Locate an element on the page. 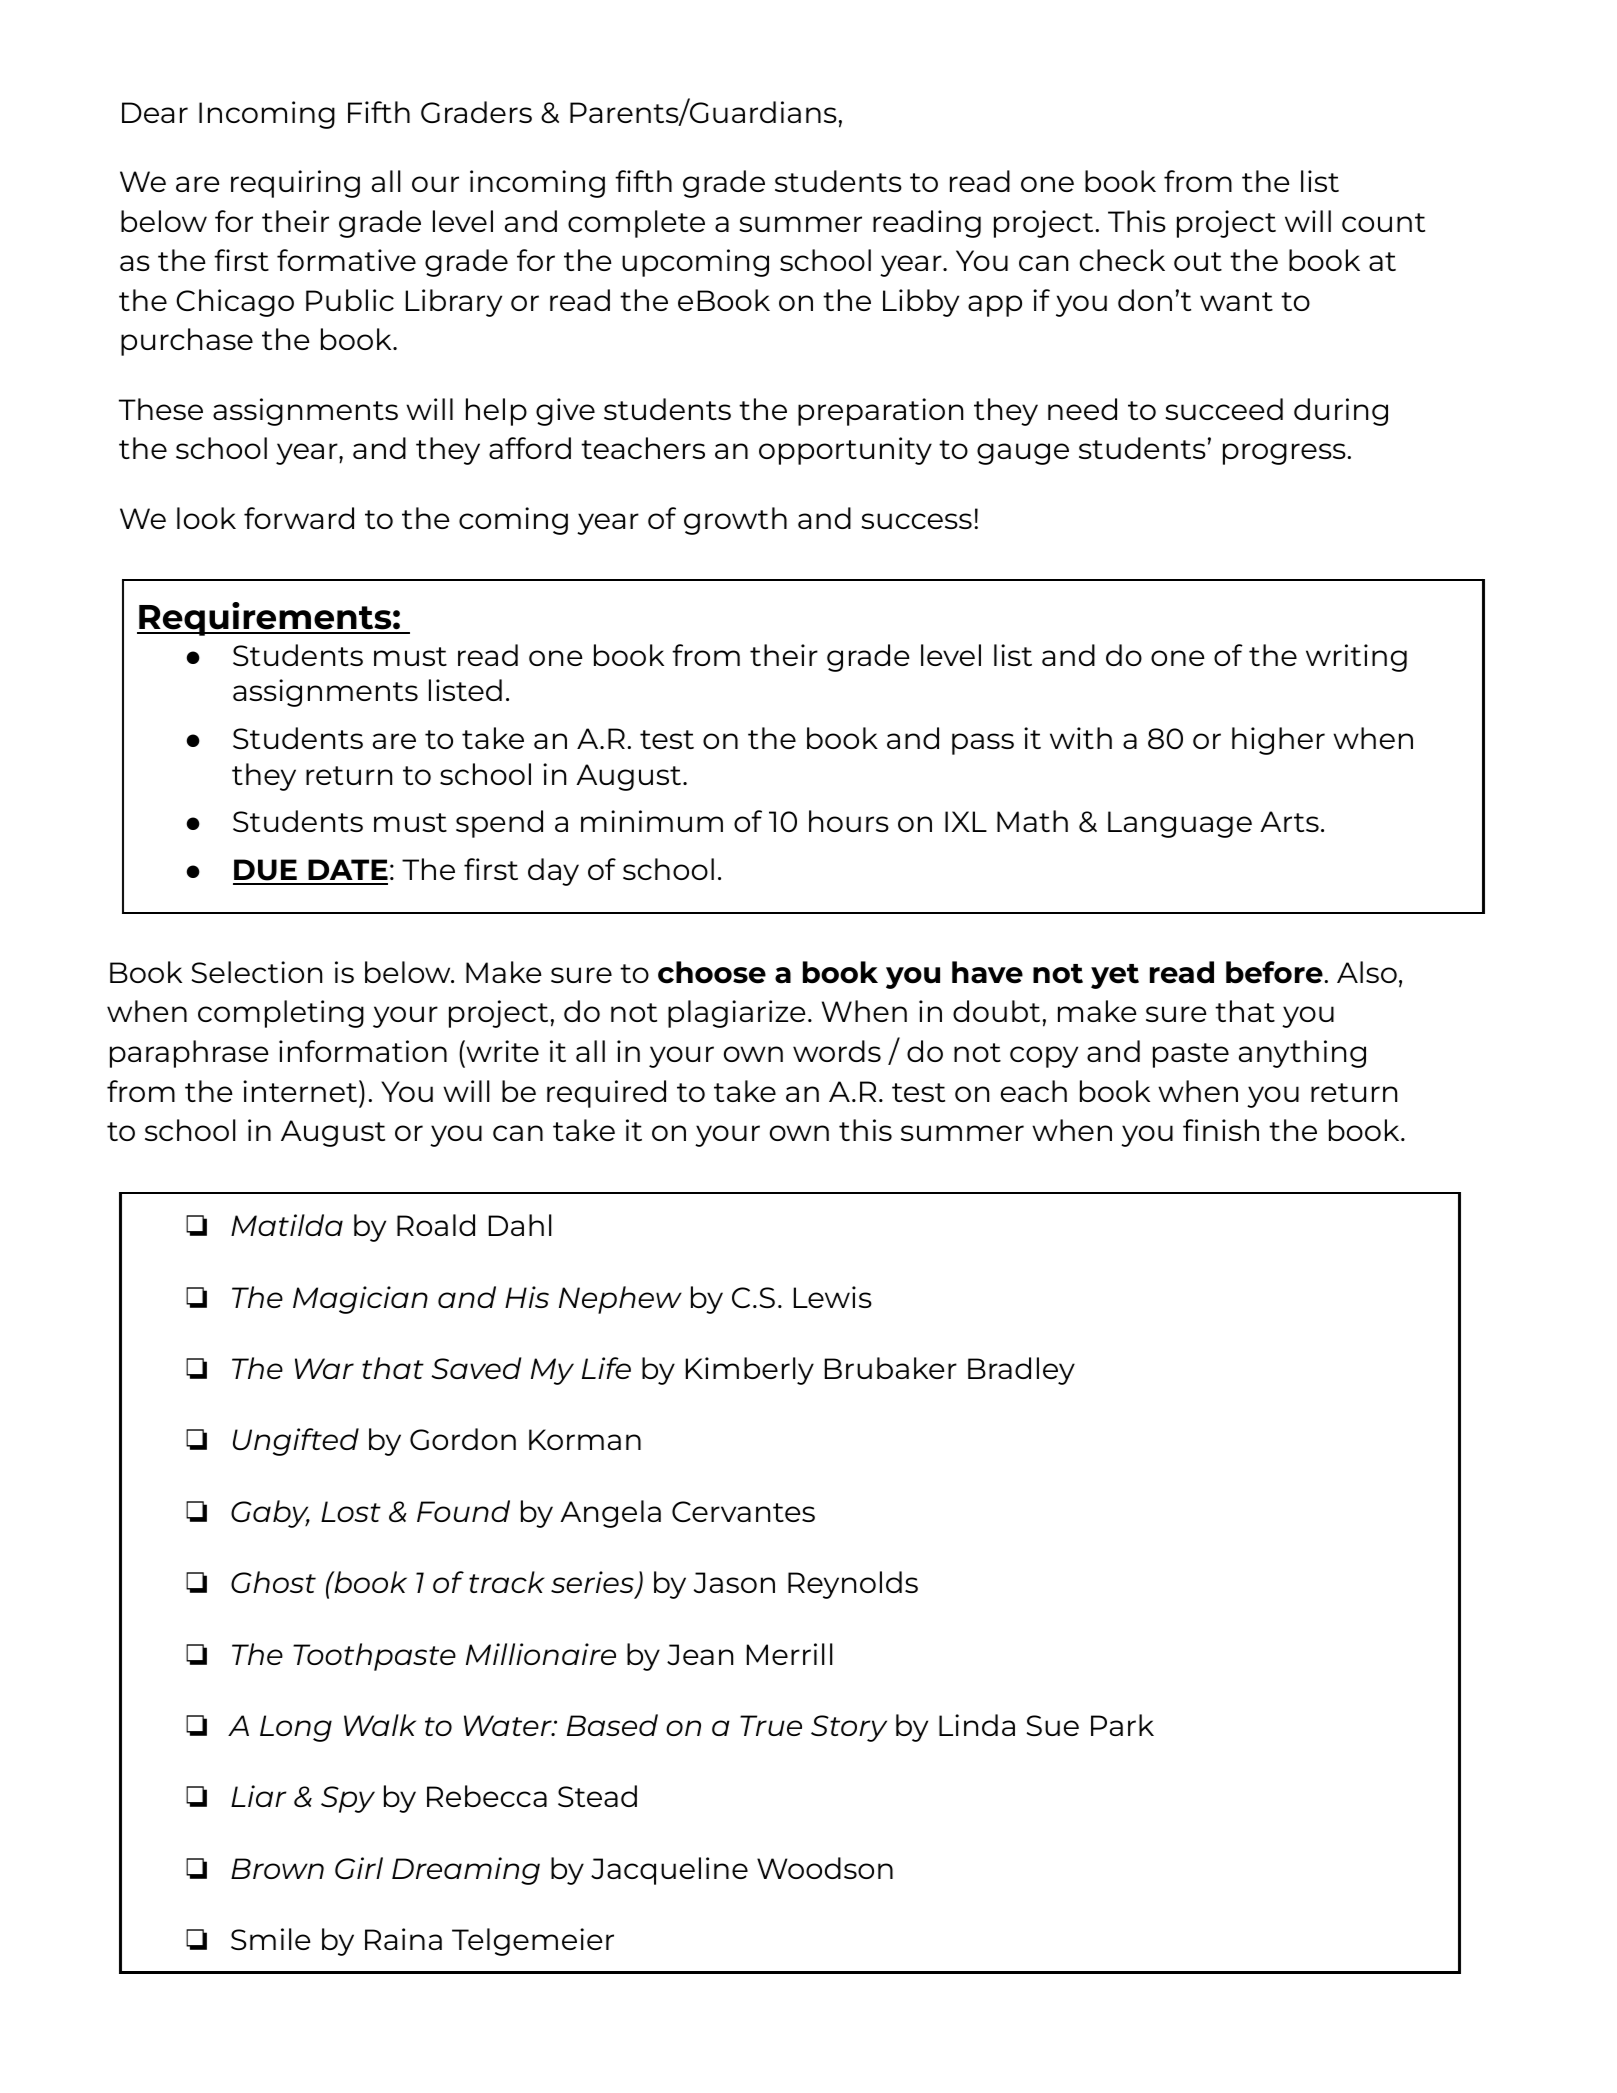 The width and height of the image is (1617, 2093). Park is located at coordinates (1122, 1725).
